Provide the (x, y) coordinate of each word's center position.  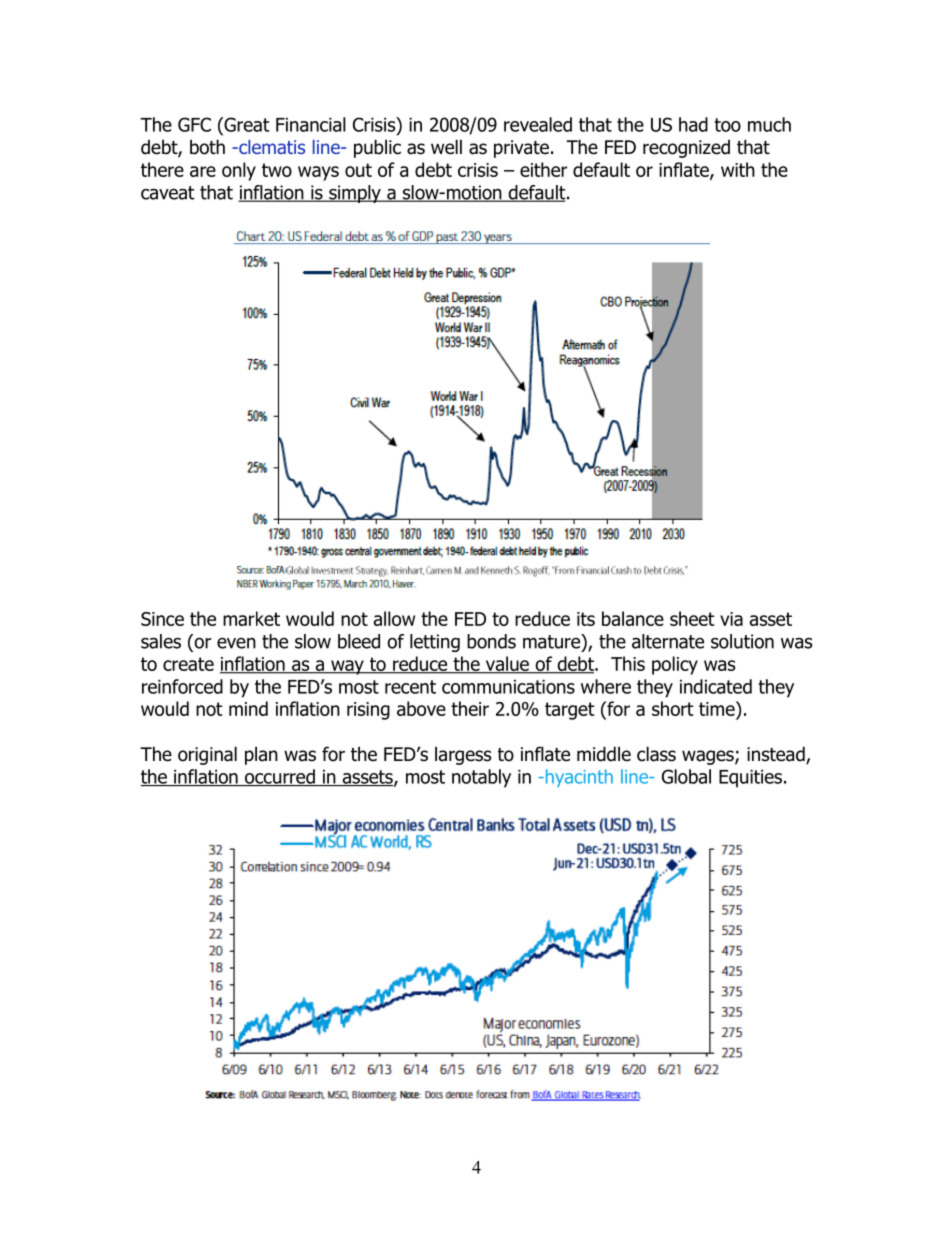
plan (261, 755)
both (207, 147)
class (656, 754)
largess (463, 755)
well (446, 147)
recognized (686, 149)
